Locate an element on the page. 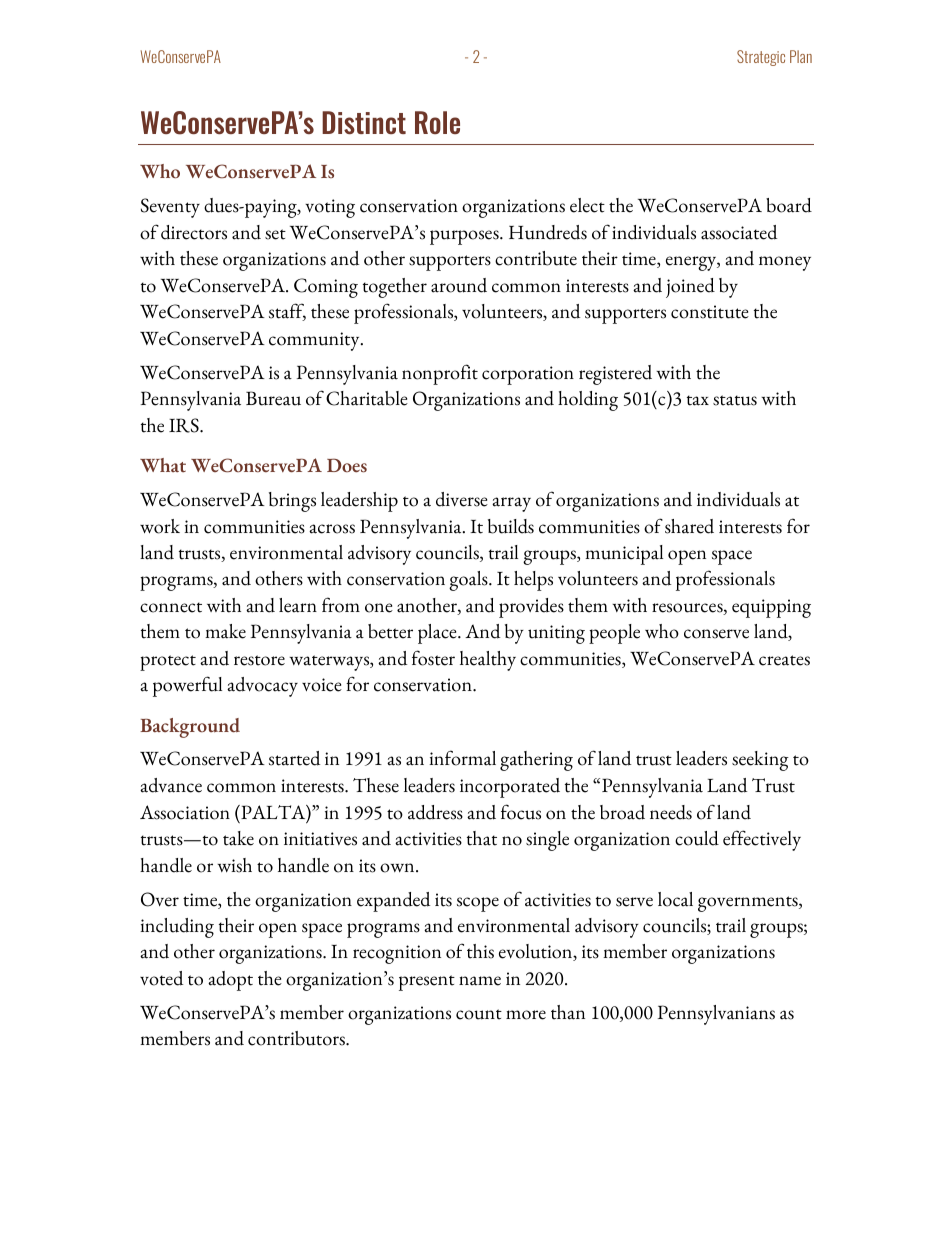 Image resolution: width=952 pixels, height=1233 pixels. adopt is located at coordinates (230, 981).
